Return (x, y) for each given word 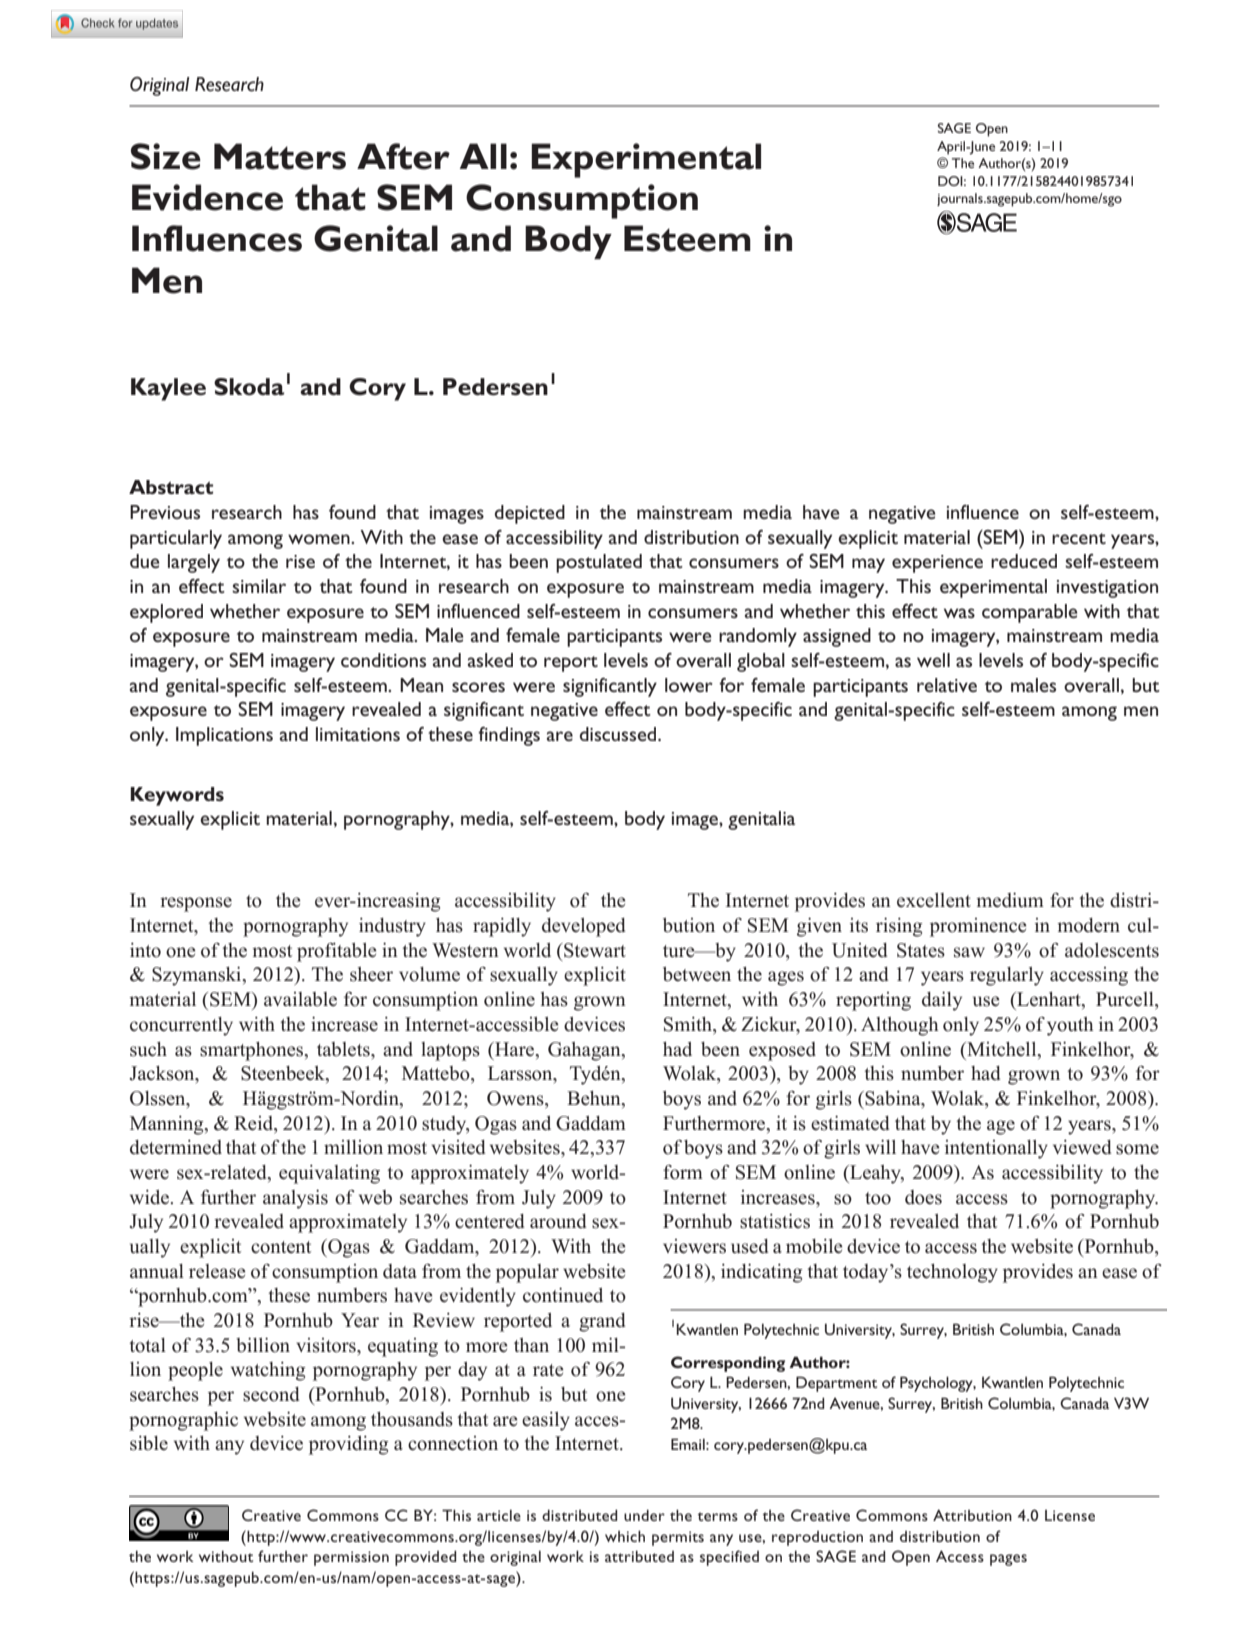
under (644, 1515)
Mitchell (1002, 1049)
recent (1079, 538)
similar (259, 586)
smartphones (253, 1051)
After (403, 156)
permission (351, 1558)
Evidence (207, 197)
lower (689, 685)
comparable (1029, 613)
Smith (689, 1025)
